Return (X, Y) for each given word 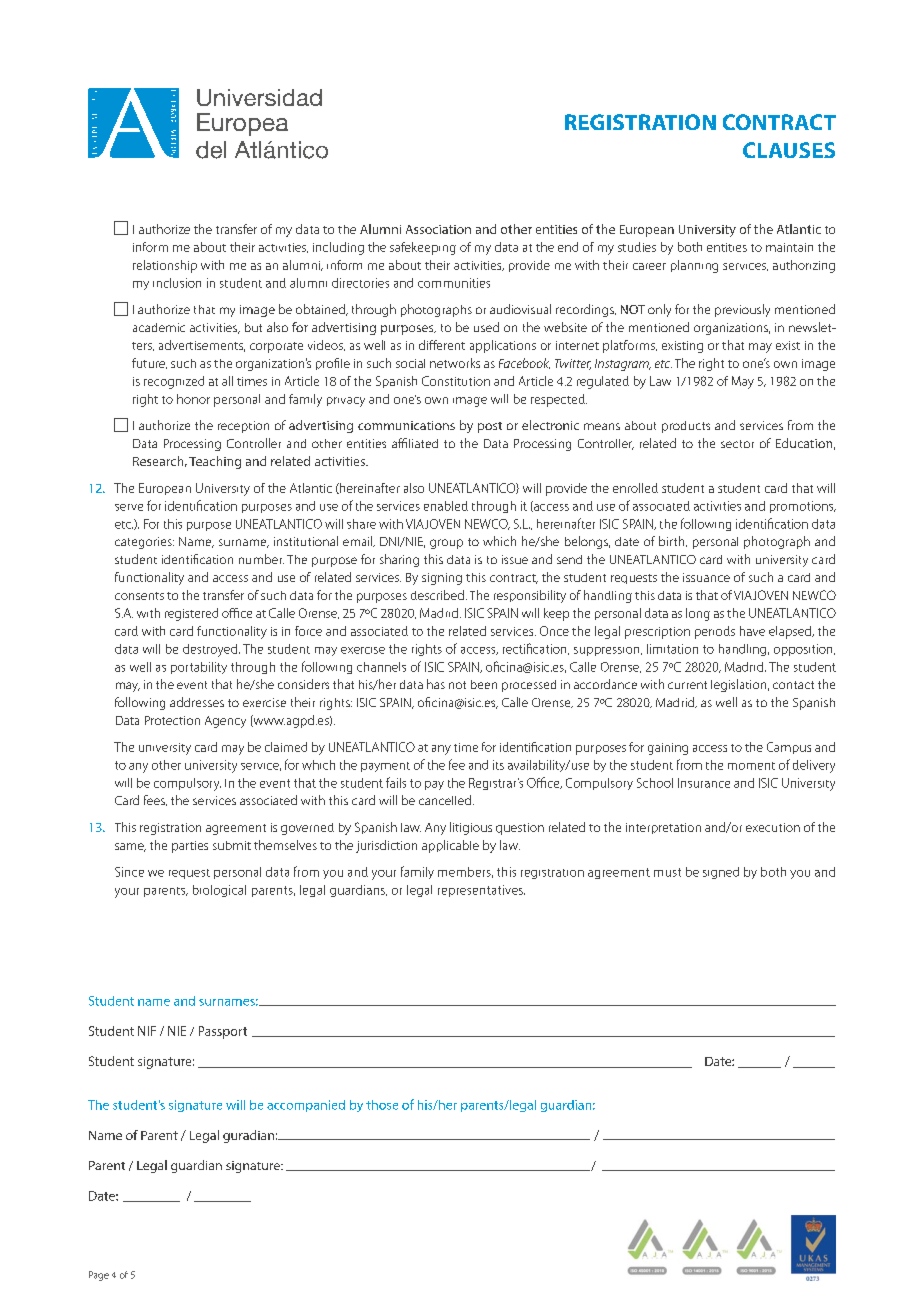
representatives (481, 891)
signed (721, 873)
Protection (172, 720)
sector (737, 444)
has (436, 684)
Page (99, 1276)
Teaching (215, 462)
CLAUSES (789, 150)
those (382, 1105)
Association (438, 229)
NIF (147, 1031)
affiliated (415, 443)
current (687, 685)
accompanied (306, 1106)
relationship (165, 266)
